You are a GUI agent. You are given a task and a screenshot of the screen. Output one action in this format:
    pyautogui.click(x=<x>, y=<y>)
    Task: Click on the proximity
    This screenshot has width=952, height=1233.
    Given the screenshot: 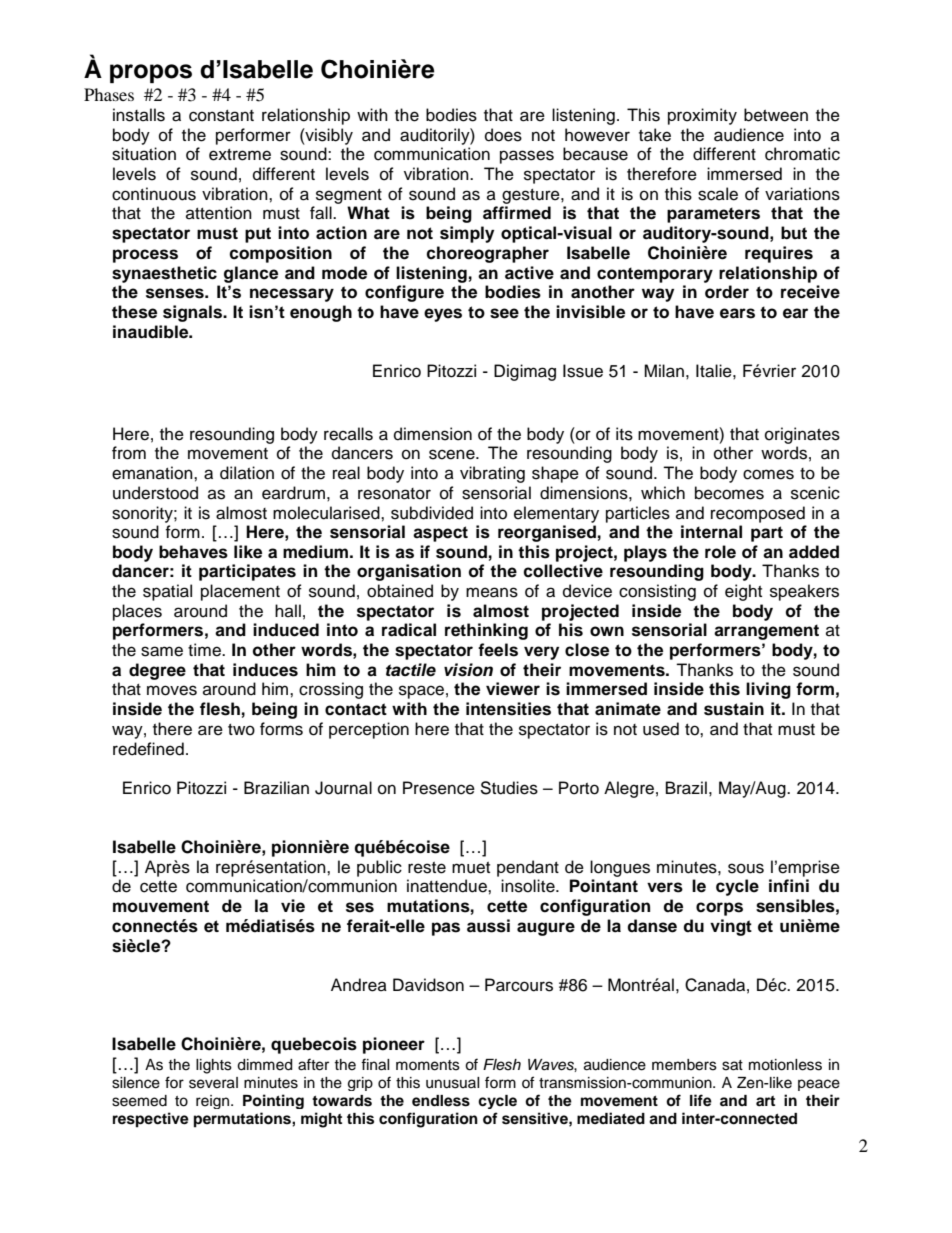 What is the action you would take?
    pyautogui.click(x=702, y=116)
